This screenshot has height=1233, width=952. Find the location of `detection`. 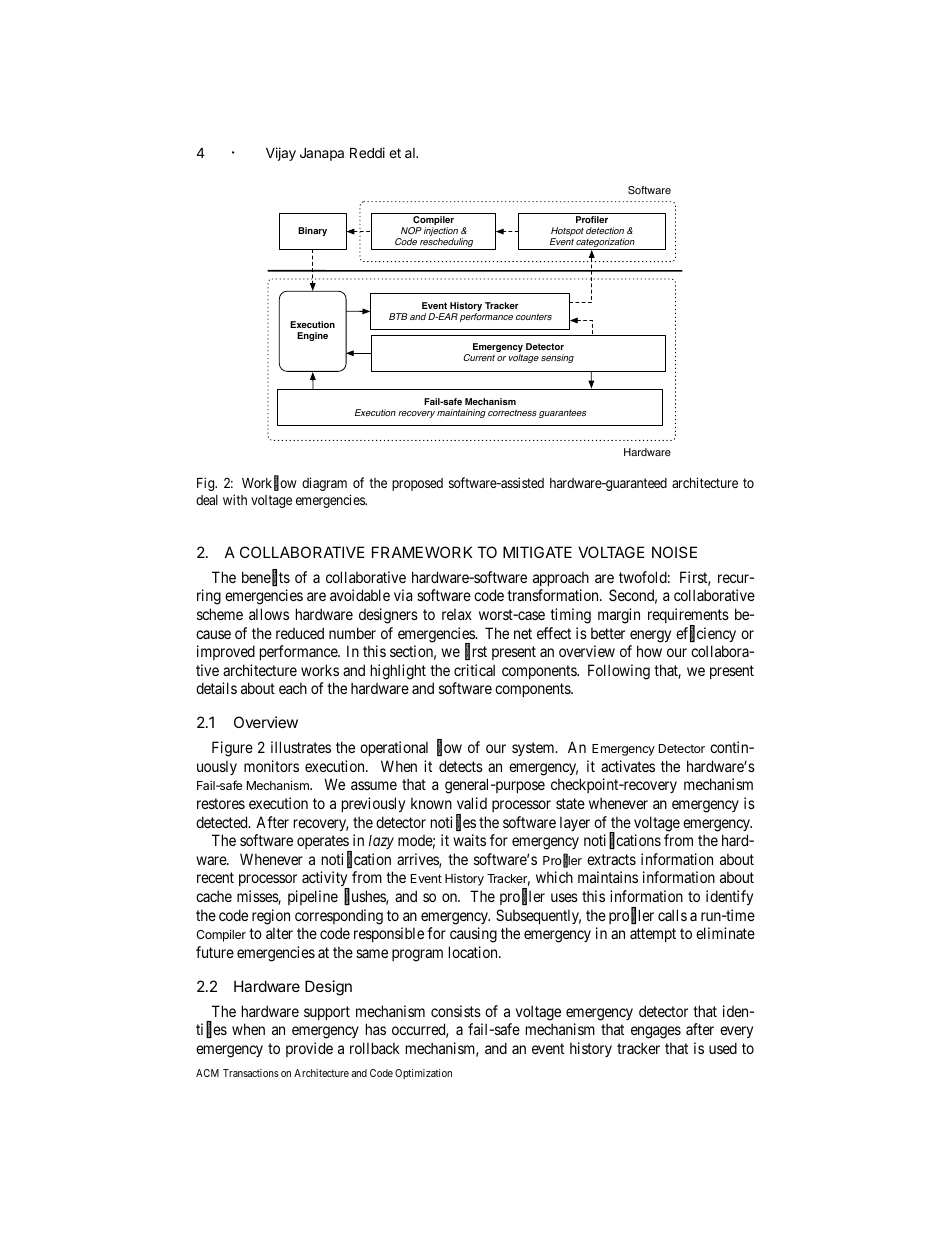

detection is located at coordinates (605, 230).
